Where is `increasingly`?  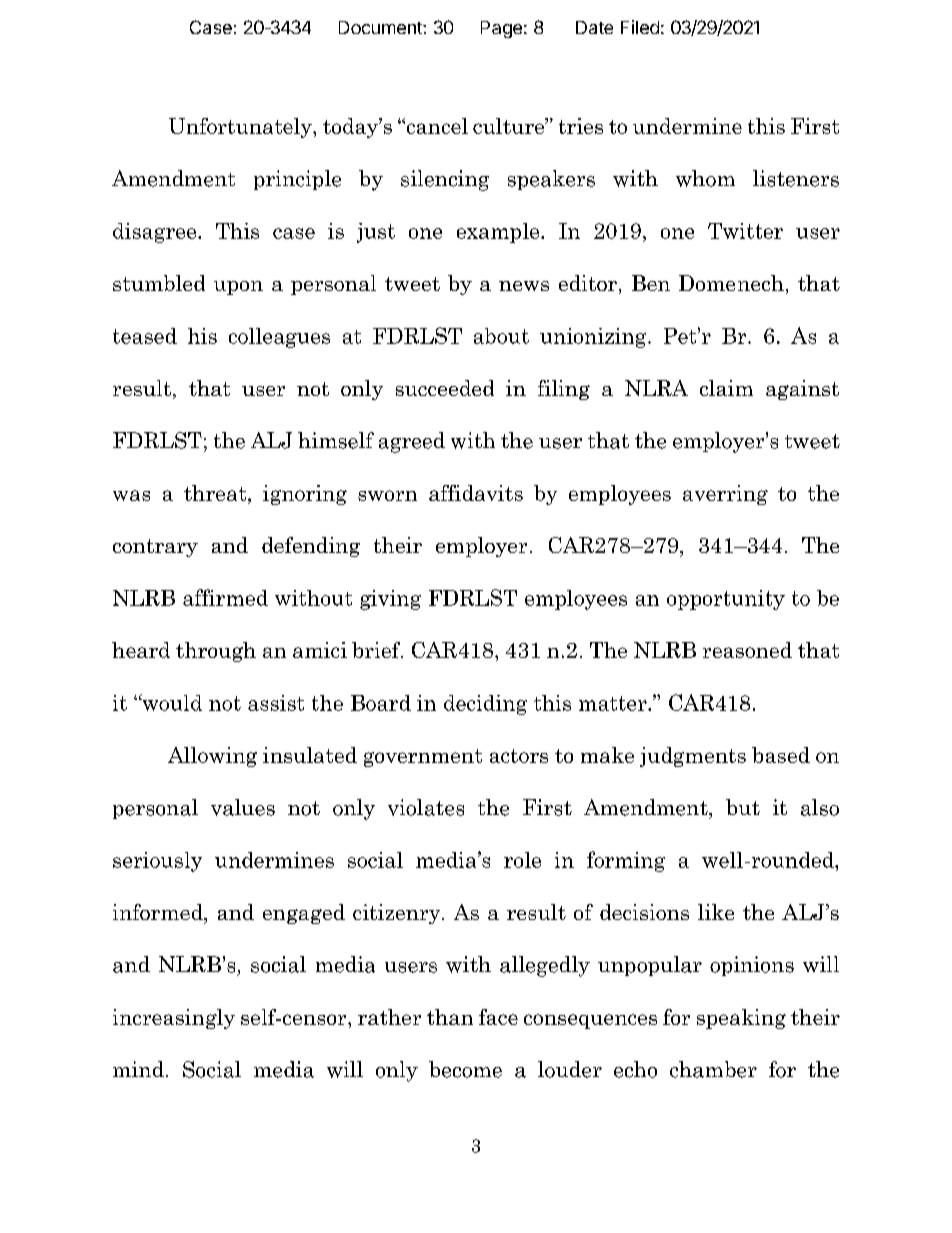 increasingly is located at coordinates (174, 1019).
